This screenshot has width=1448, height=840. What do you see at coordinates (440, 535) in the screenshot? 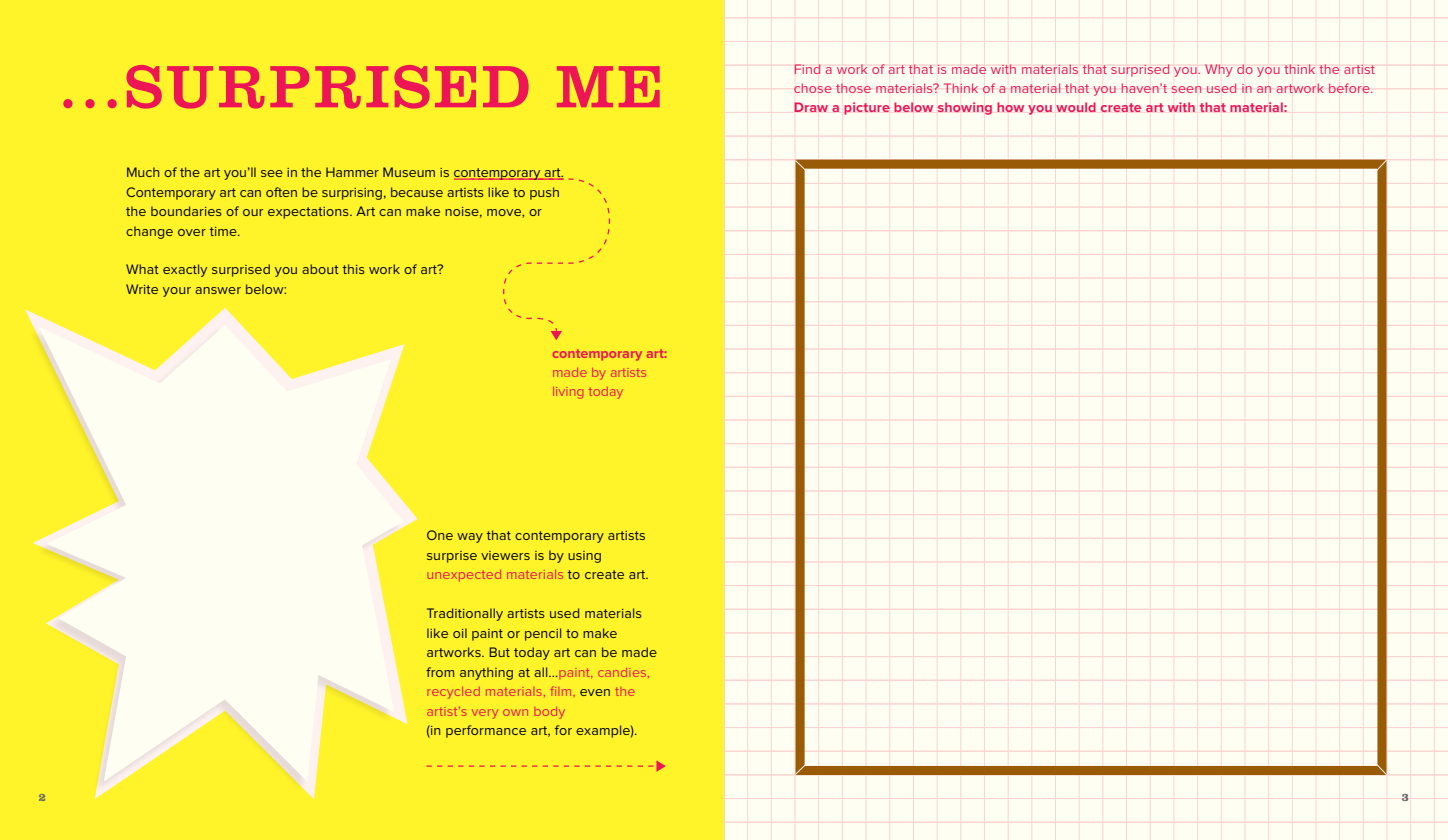
I see `One` at bounding box center [440, 535].
